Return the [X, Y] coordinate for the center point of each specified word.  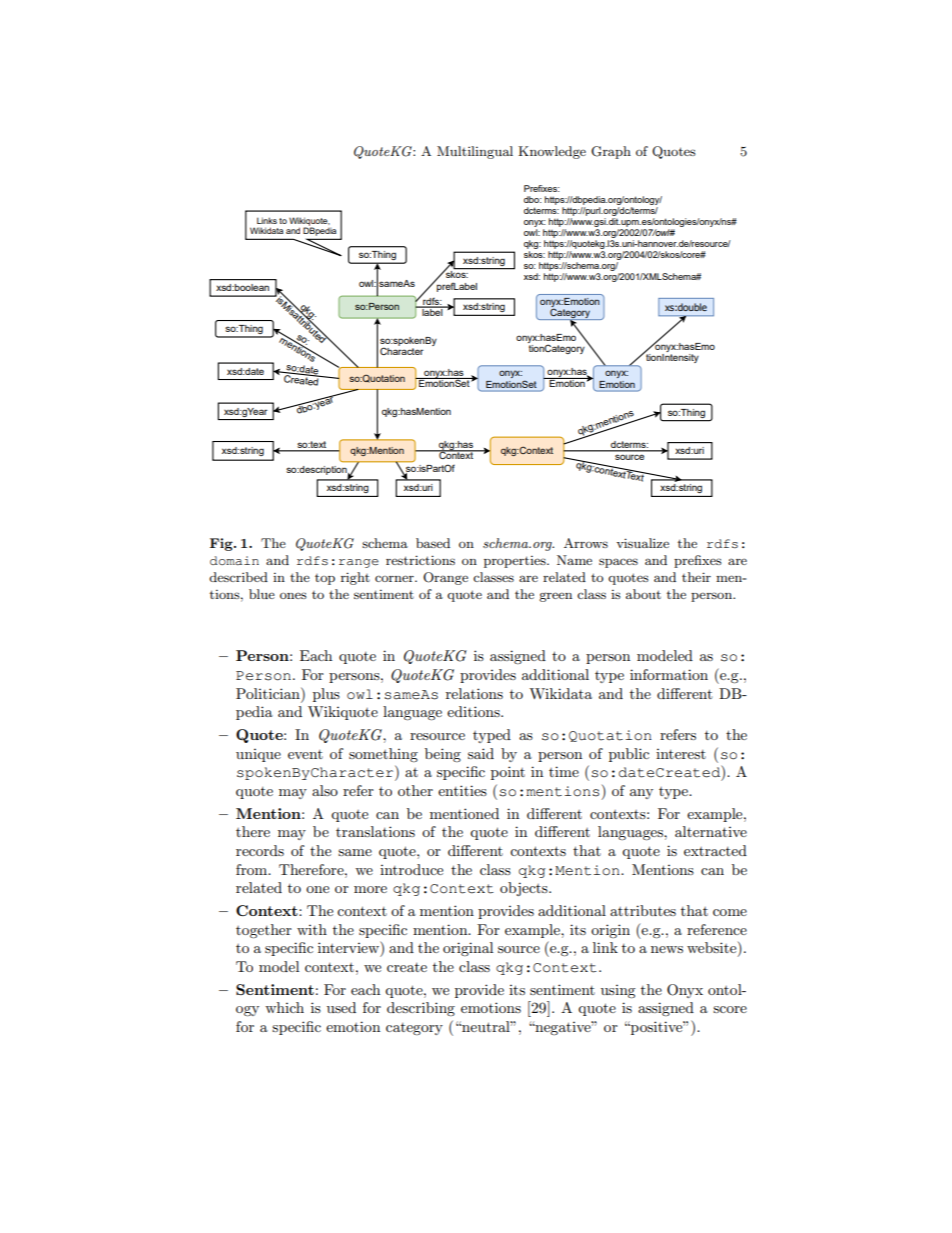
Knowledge [552, 152]
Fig [222, 544]
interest [681, 754]
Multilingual [475, 152]
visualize [642, 543]
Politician [269, 693]
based [433, 543]
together [264, 931]
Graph [611, 152]
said [481, 753]
